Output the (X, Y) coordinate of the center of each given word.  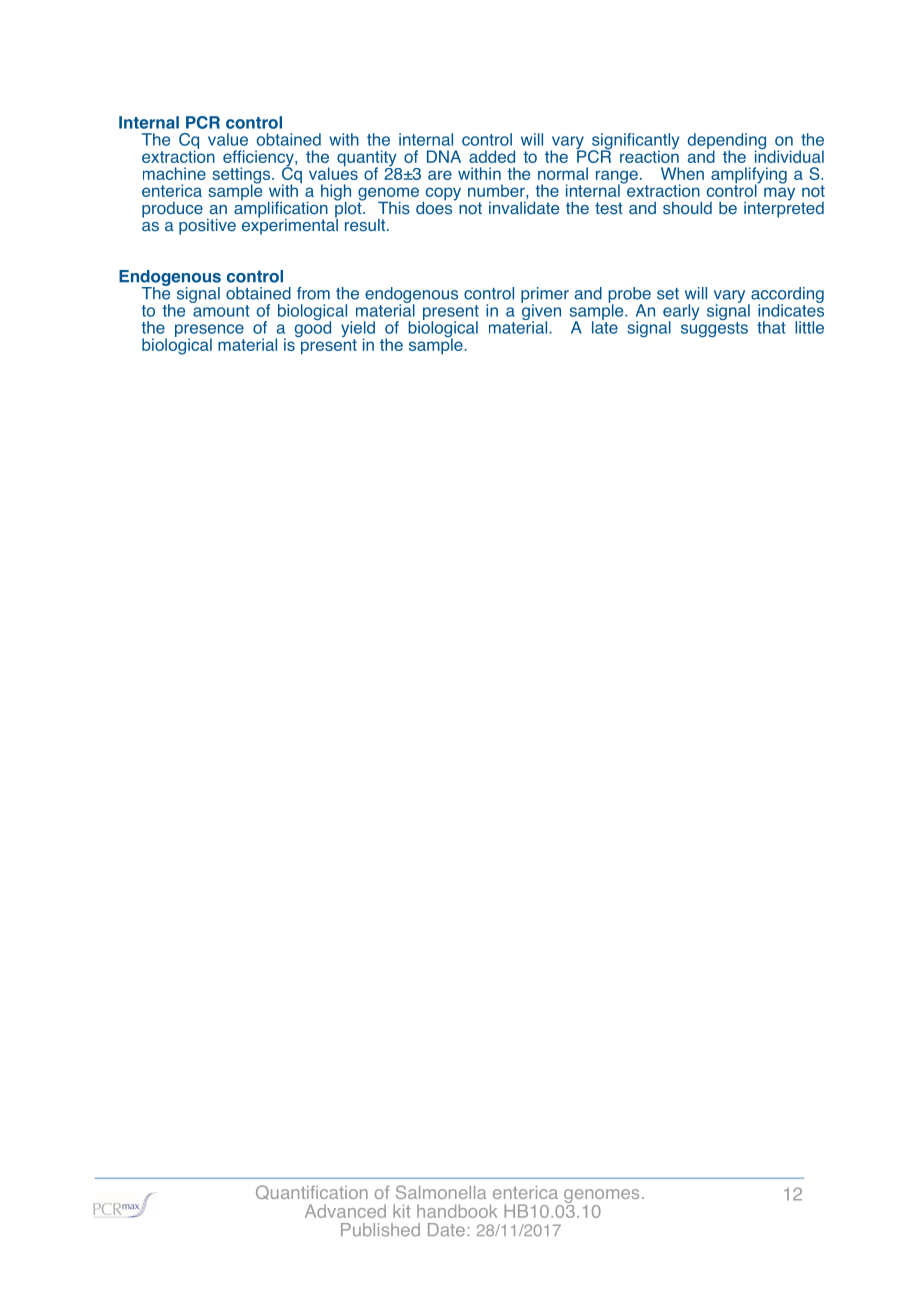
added (492, 156)
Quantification (312, 1192)
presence (209, 332)
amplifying (749, 176)
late (605, 326)
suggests (714, 328)
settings (242, 176)
